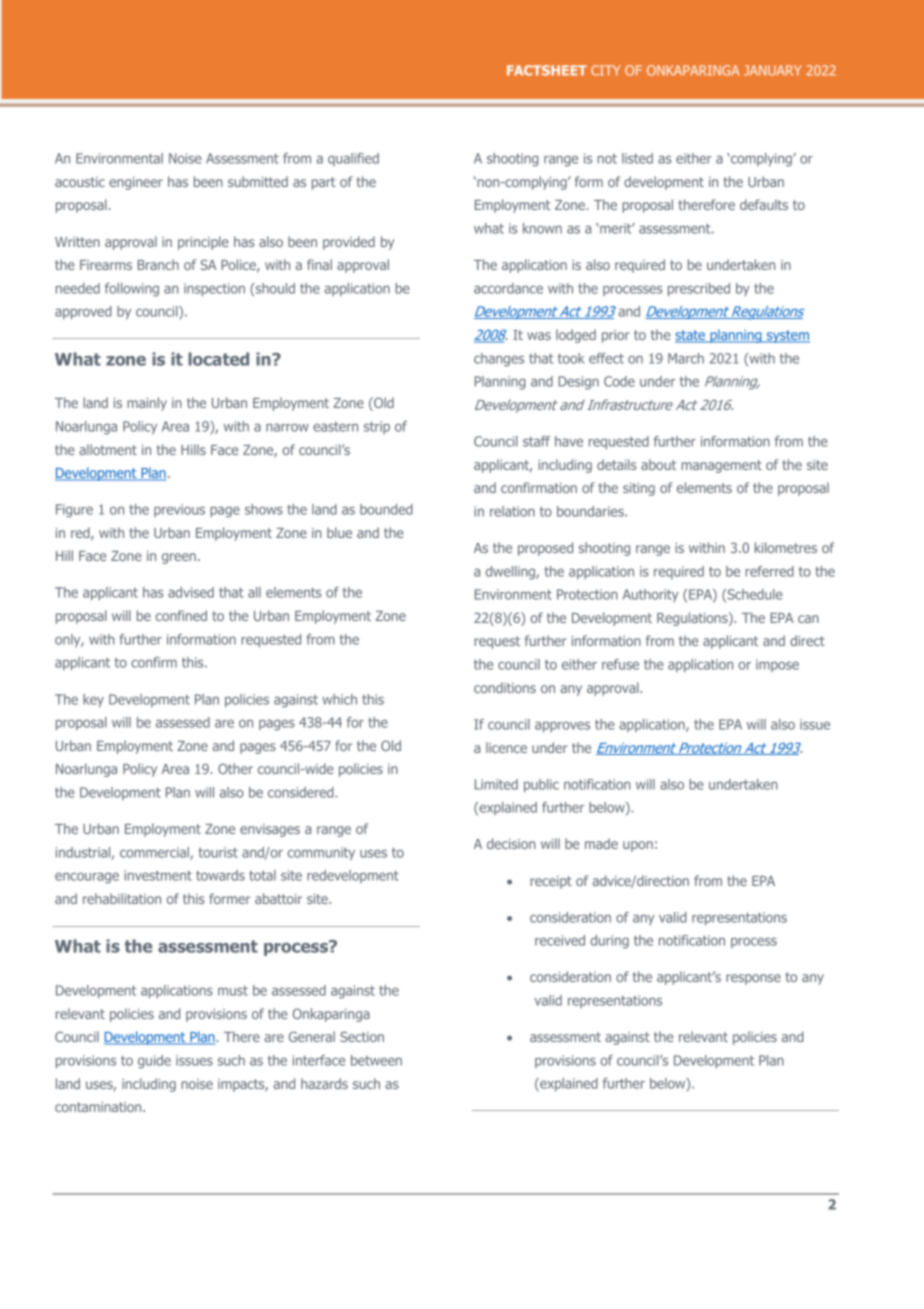 The image size is (924, 1309). I want to click on upon, so click(638, 846).
